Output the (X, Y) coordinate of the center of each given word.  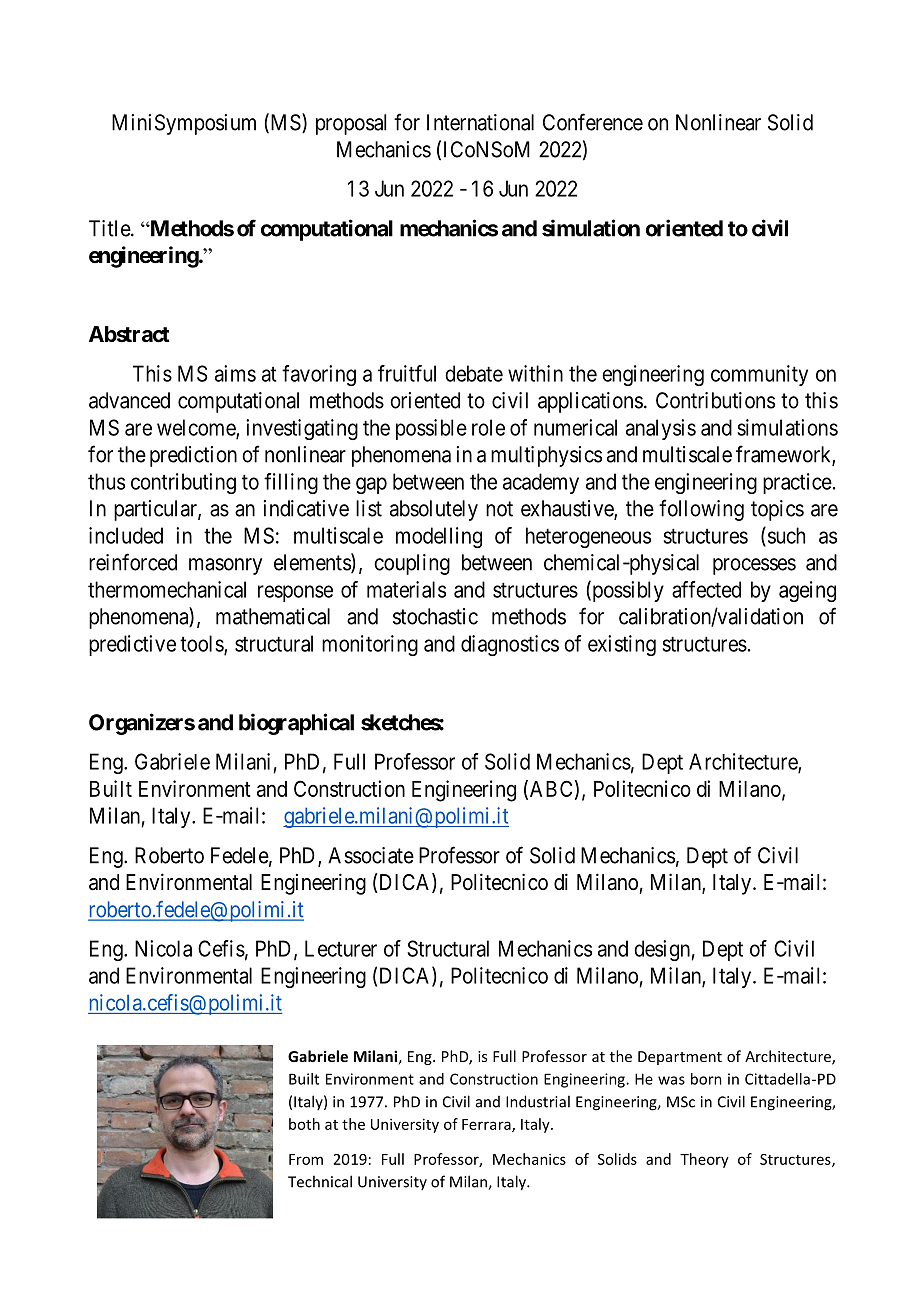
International (480, 122)
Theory (704, 1160)
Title (110, 228)
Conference (593, 122)
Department (680, 1058)
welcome (197, 428)
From (306, 1159)
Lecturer (341, 948)
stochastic (435, 616)
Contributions (715, 400)
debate (474, 373)
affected (706, 589)
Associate (371, 855)
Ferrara (487, 1125)
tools (202, 644)
